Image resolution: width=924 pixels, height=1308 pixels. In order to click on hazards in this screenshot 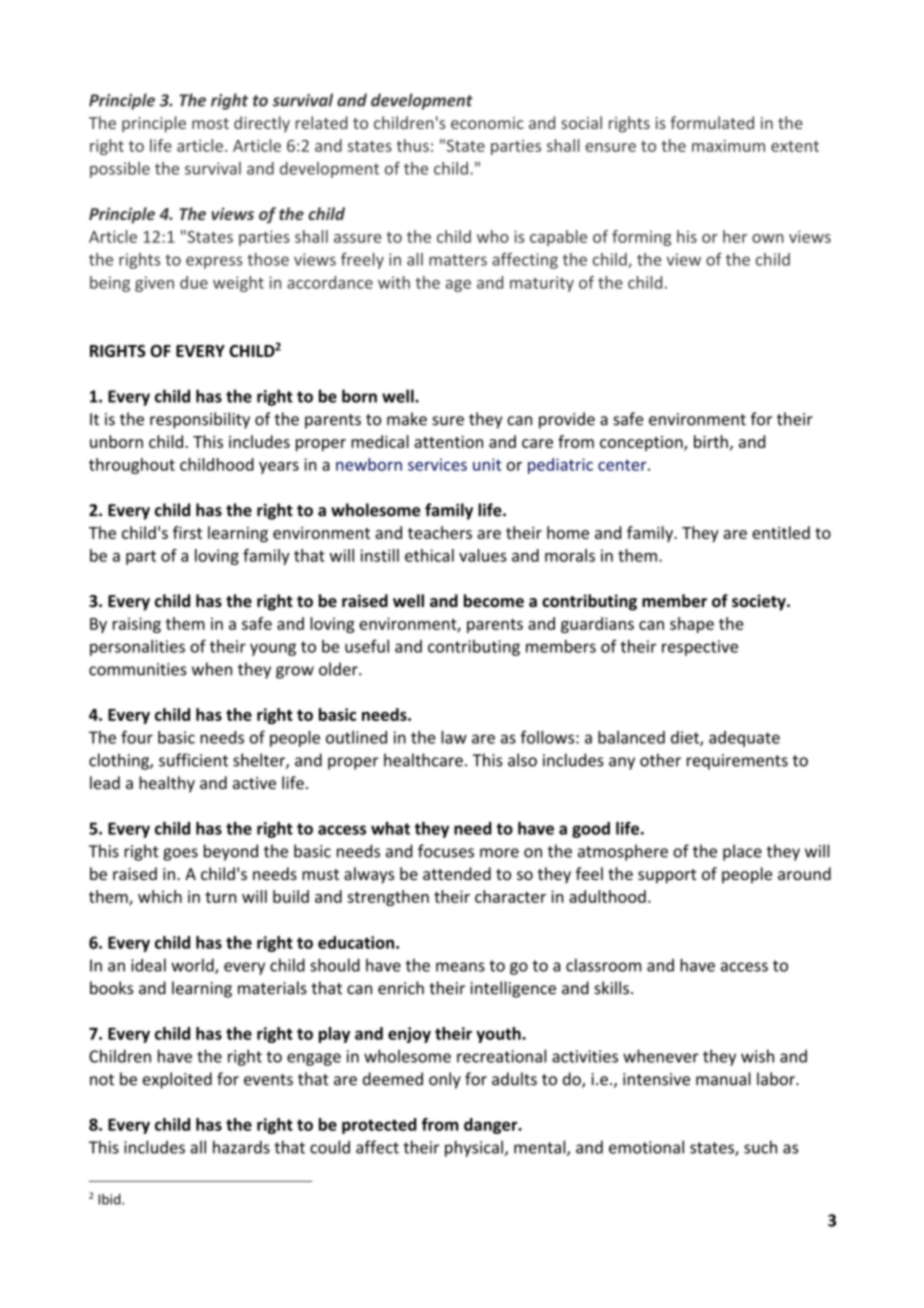, I will do `click(241, 1147)`.
